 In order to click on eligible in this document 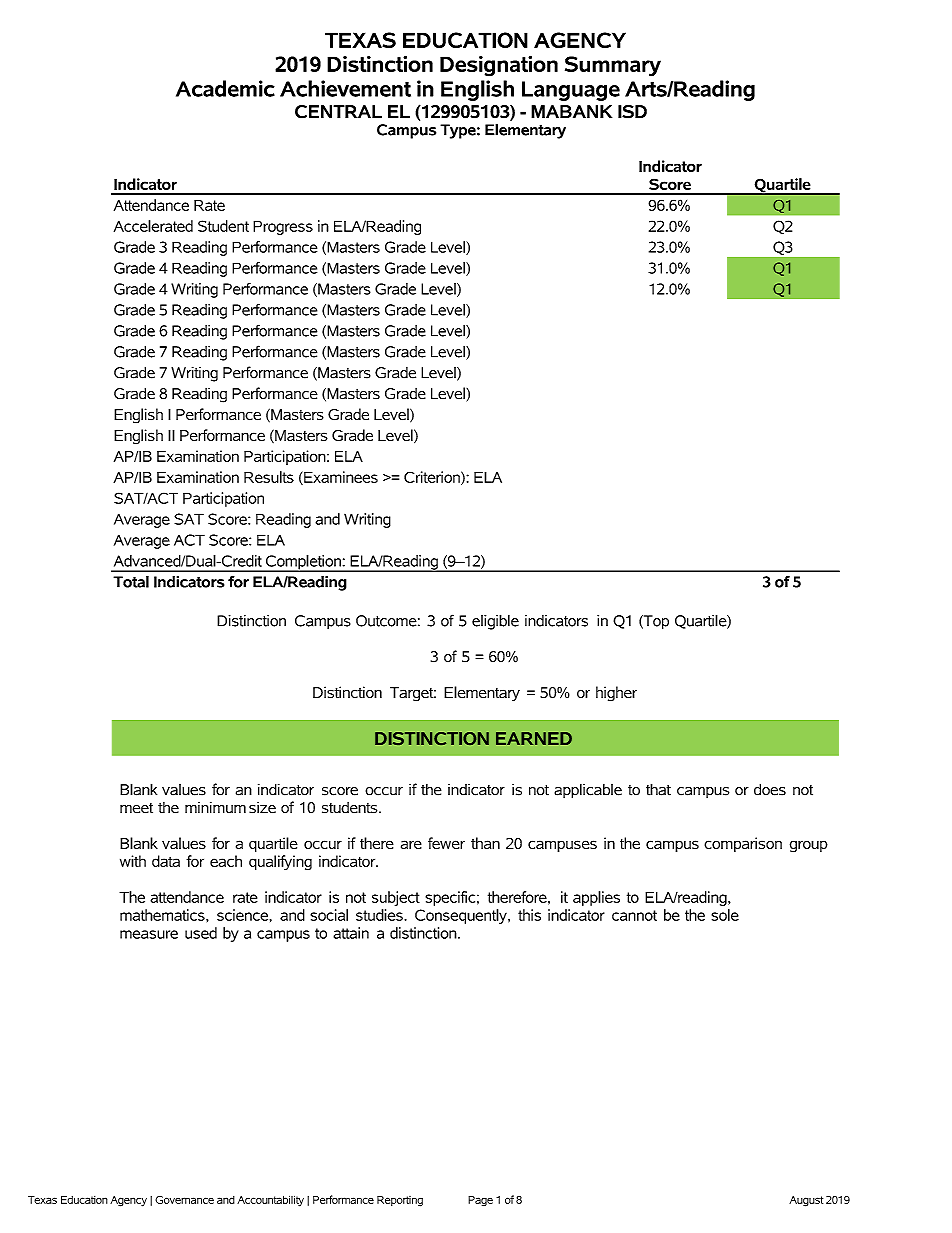, I will do `click(495, 622)`.
